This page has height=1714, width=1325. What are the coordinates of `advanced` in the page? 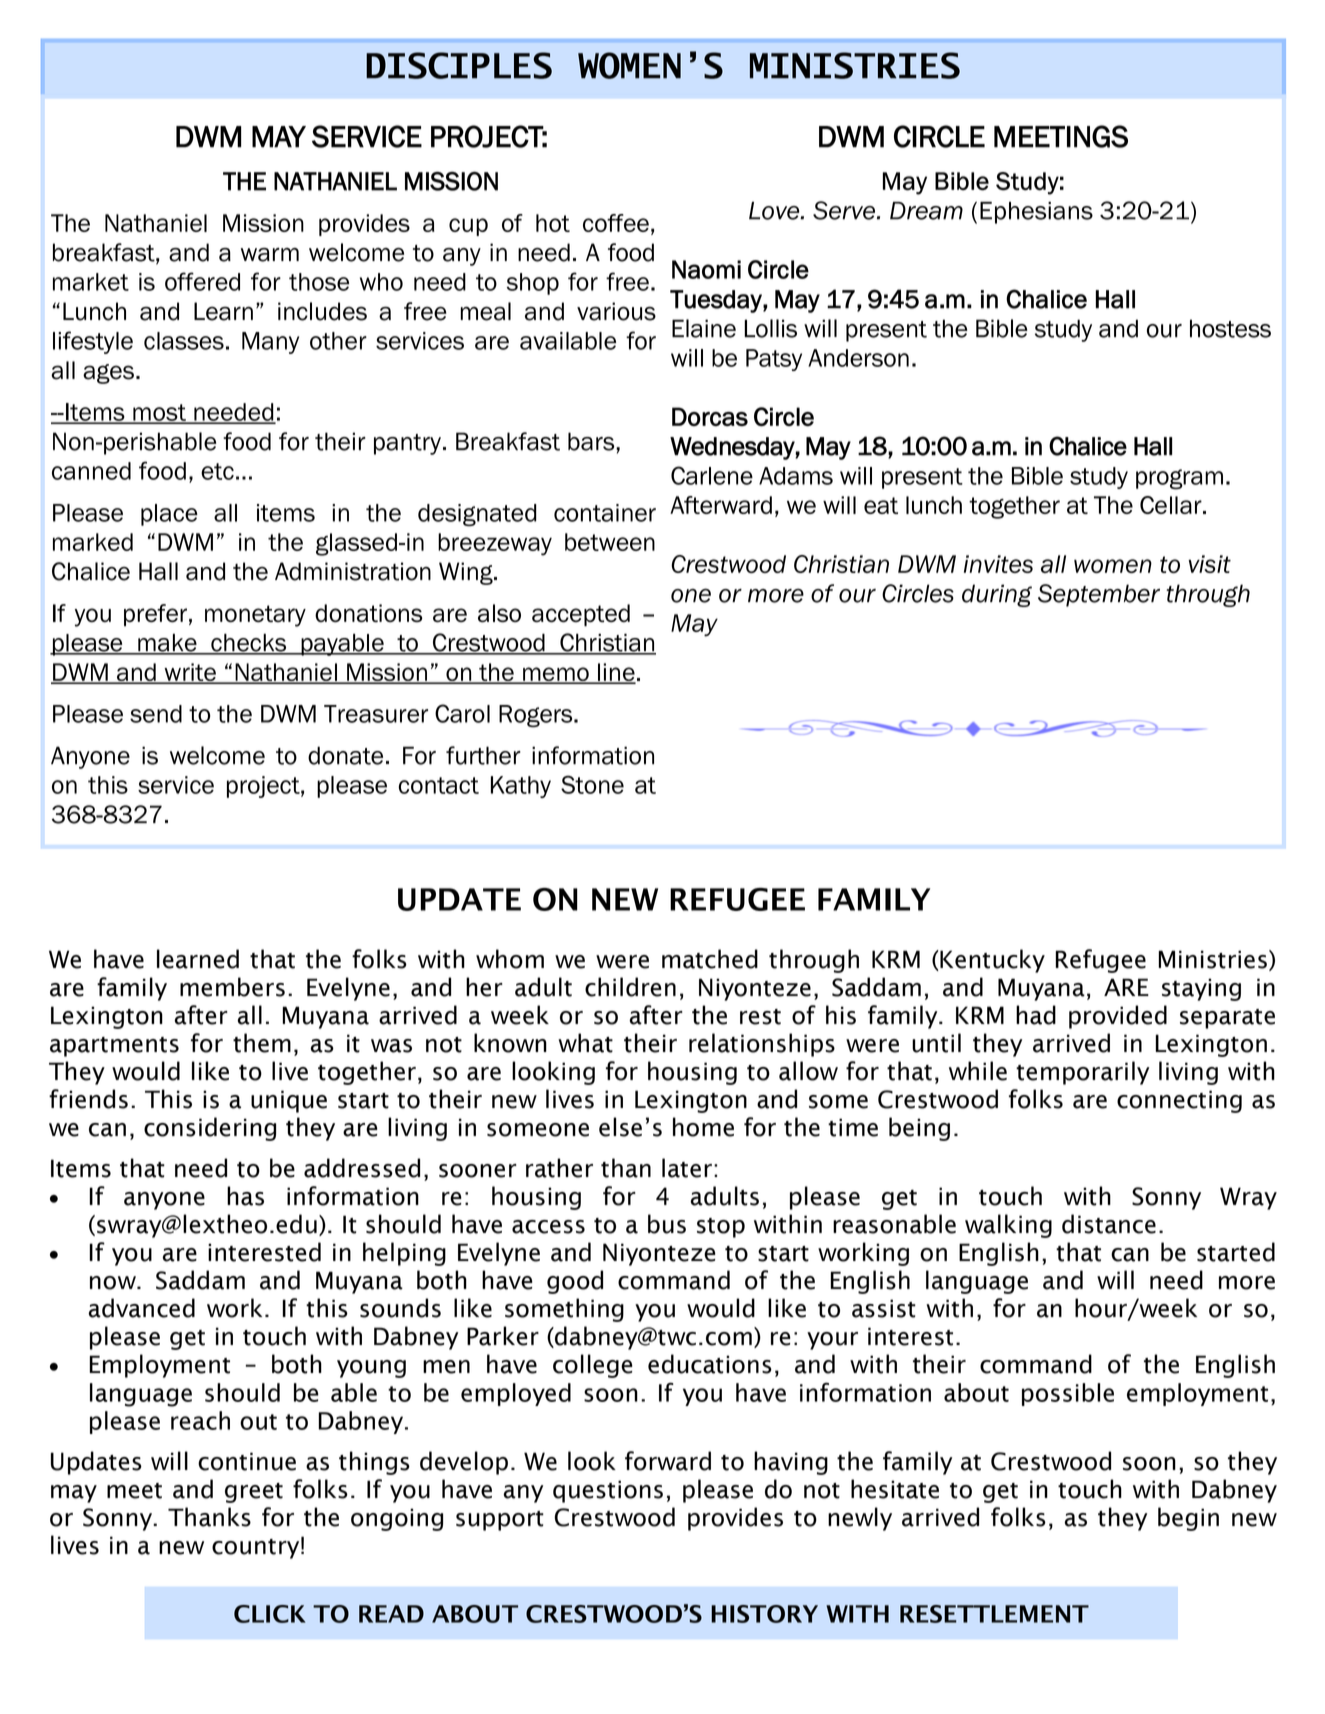 It's located at (141, 1308).
